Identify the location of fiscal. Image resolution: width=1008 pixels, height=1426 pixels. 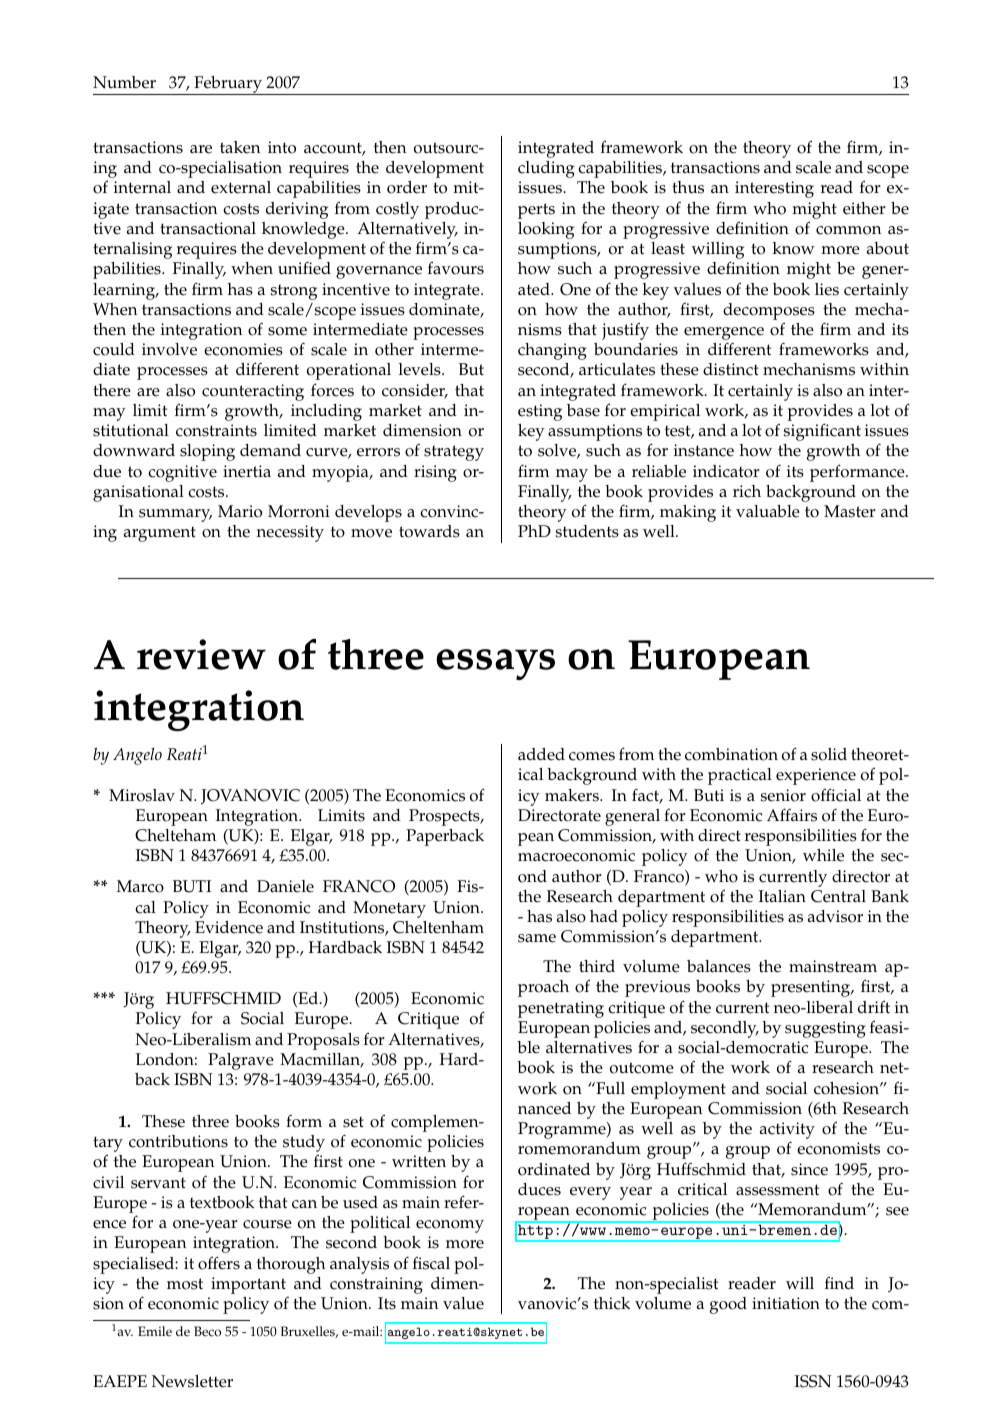
(431, 1263).
